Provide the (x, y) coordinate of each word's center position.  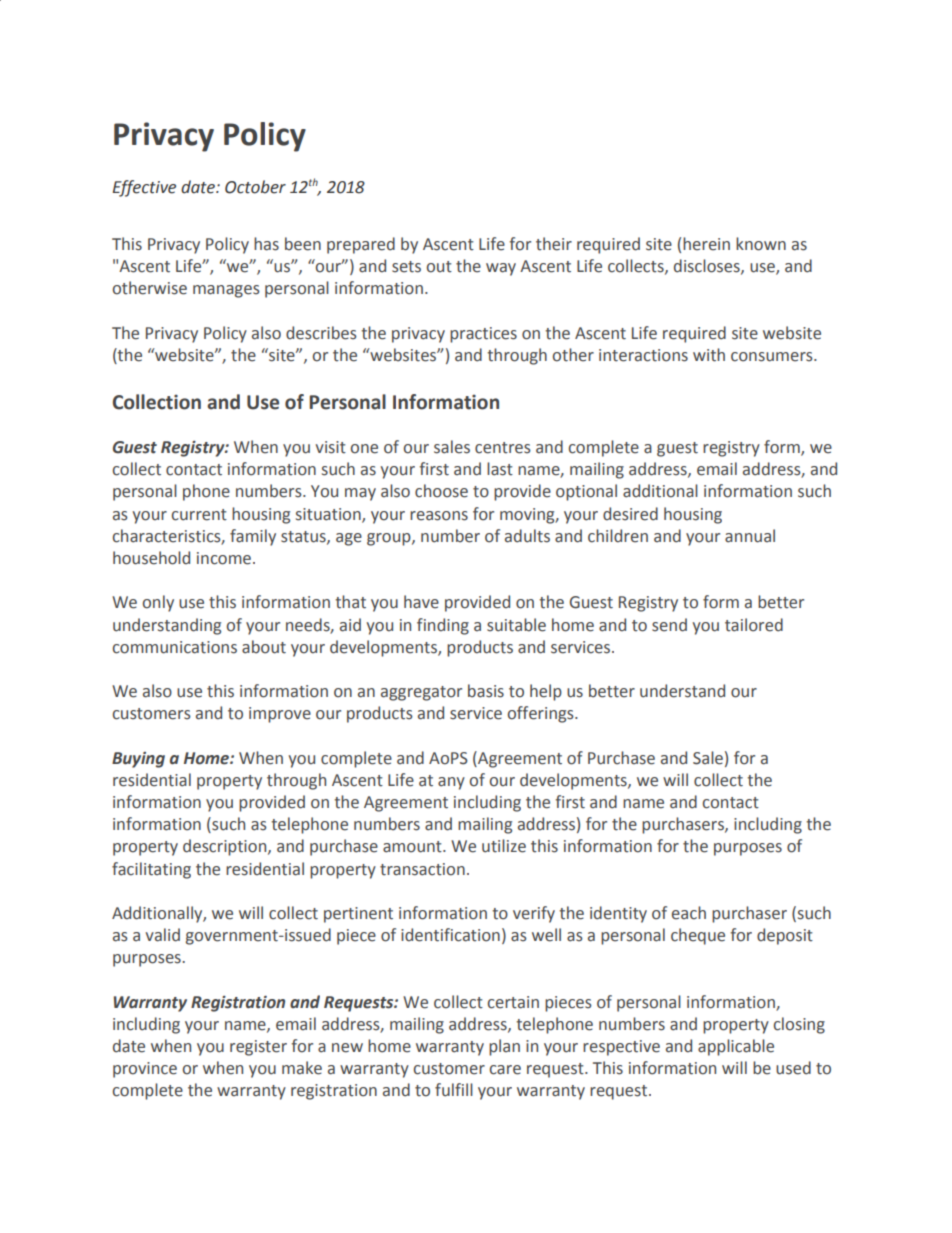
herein (706, 244)
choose (441, 491)
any (451, 783)
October (255, 187)
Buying (138, 760)
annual (750, 536)
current (199, 515)
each (689, 913)
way (501, 269)
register (258, 1048)
